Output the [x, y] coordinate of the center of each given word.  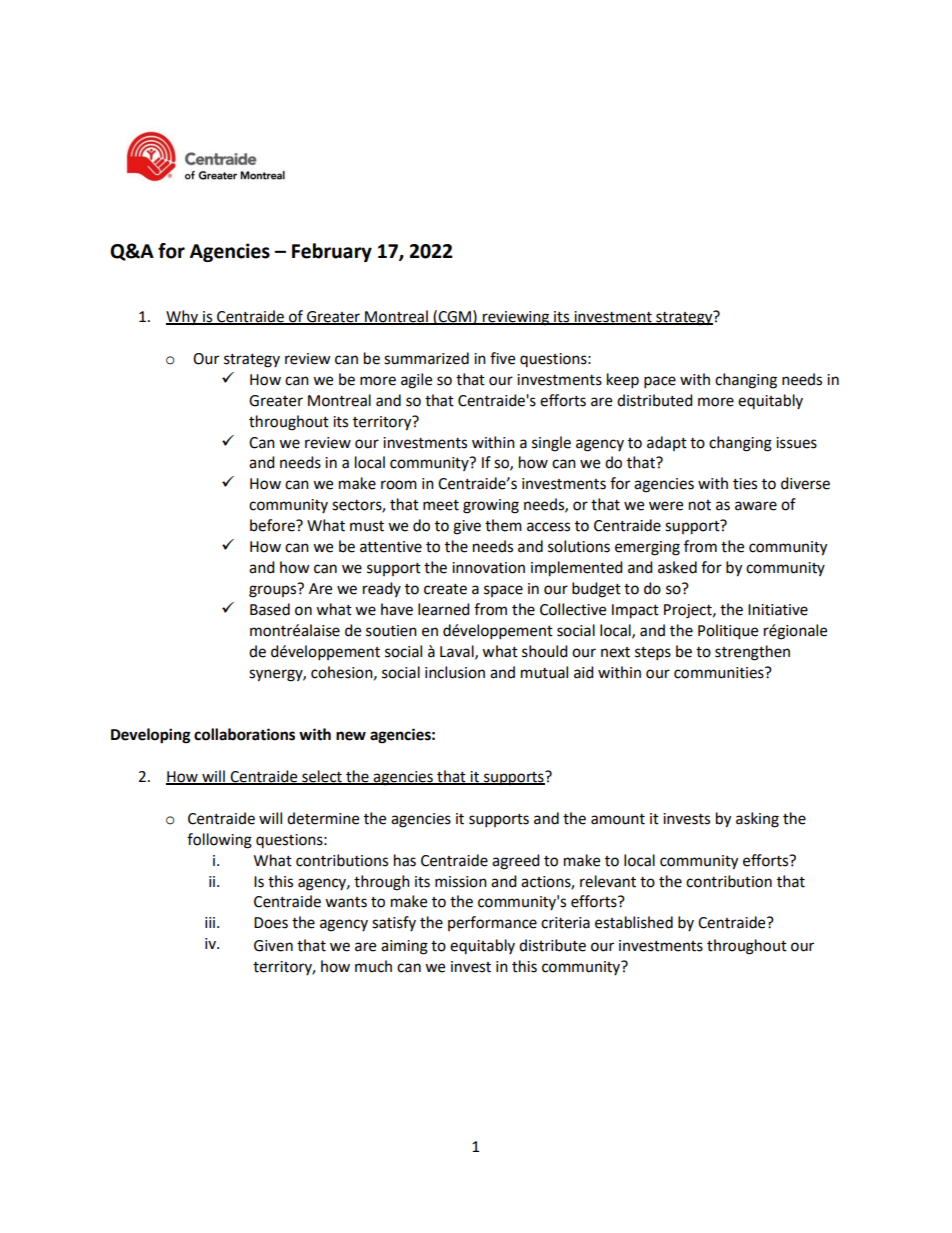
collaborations [244, 734]
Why [183, 317]
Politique [728, 632]
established [634, 922]
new [351, 736]
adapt [667, 443]
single [551, 444]
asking [757, 820]
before [273, 525]
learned [444, 609]
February [332, 252]
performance [492, 923]
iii [211, 922]
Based [270, 609]
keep [623, 381]
